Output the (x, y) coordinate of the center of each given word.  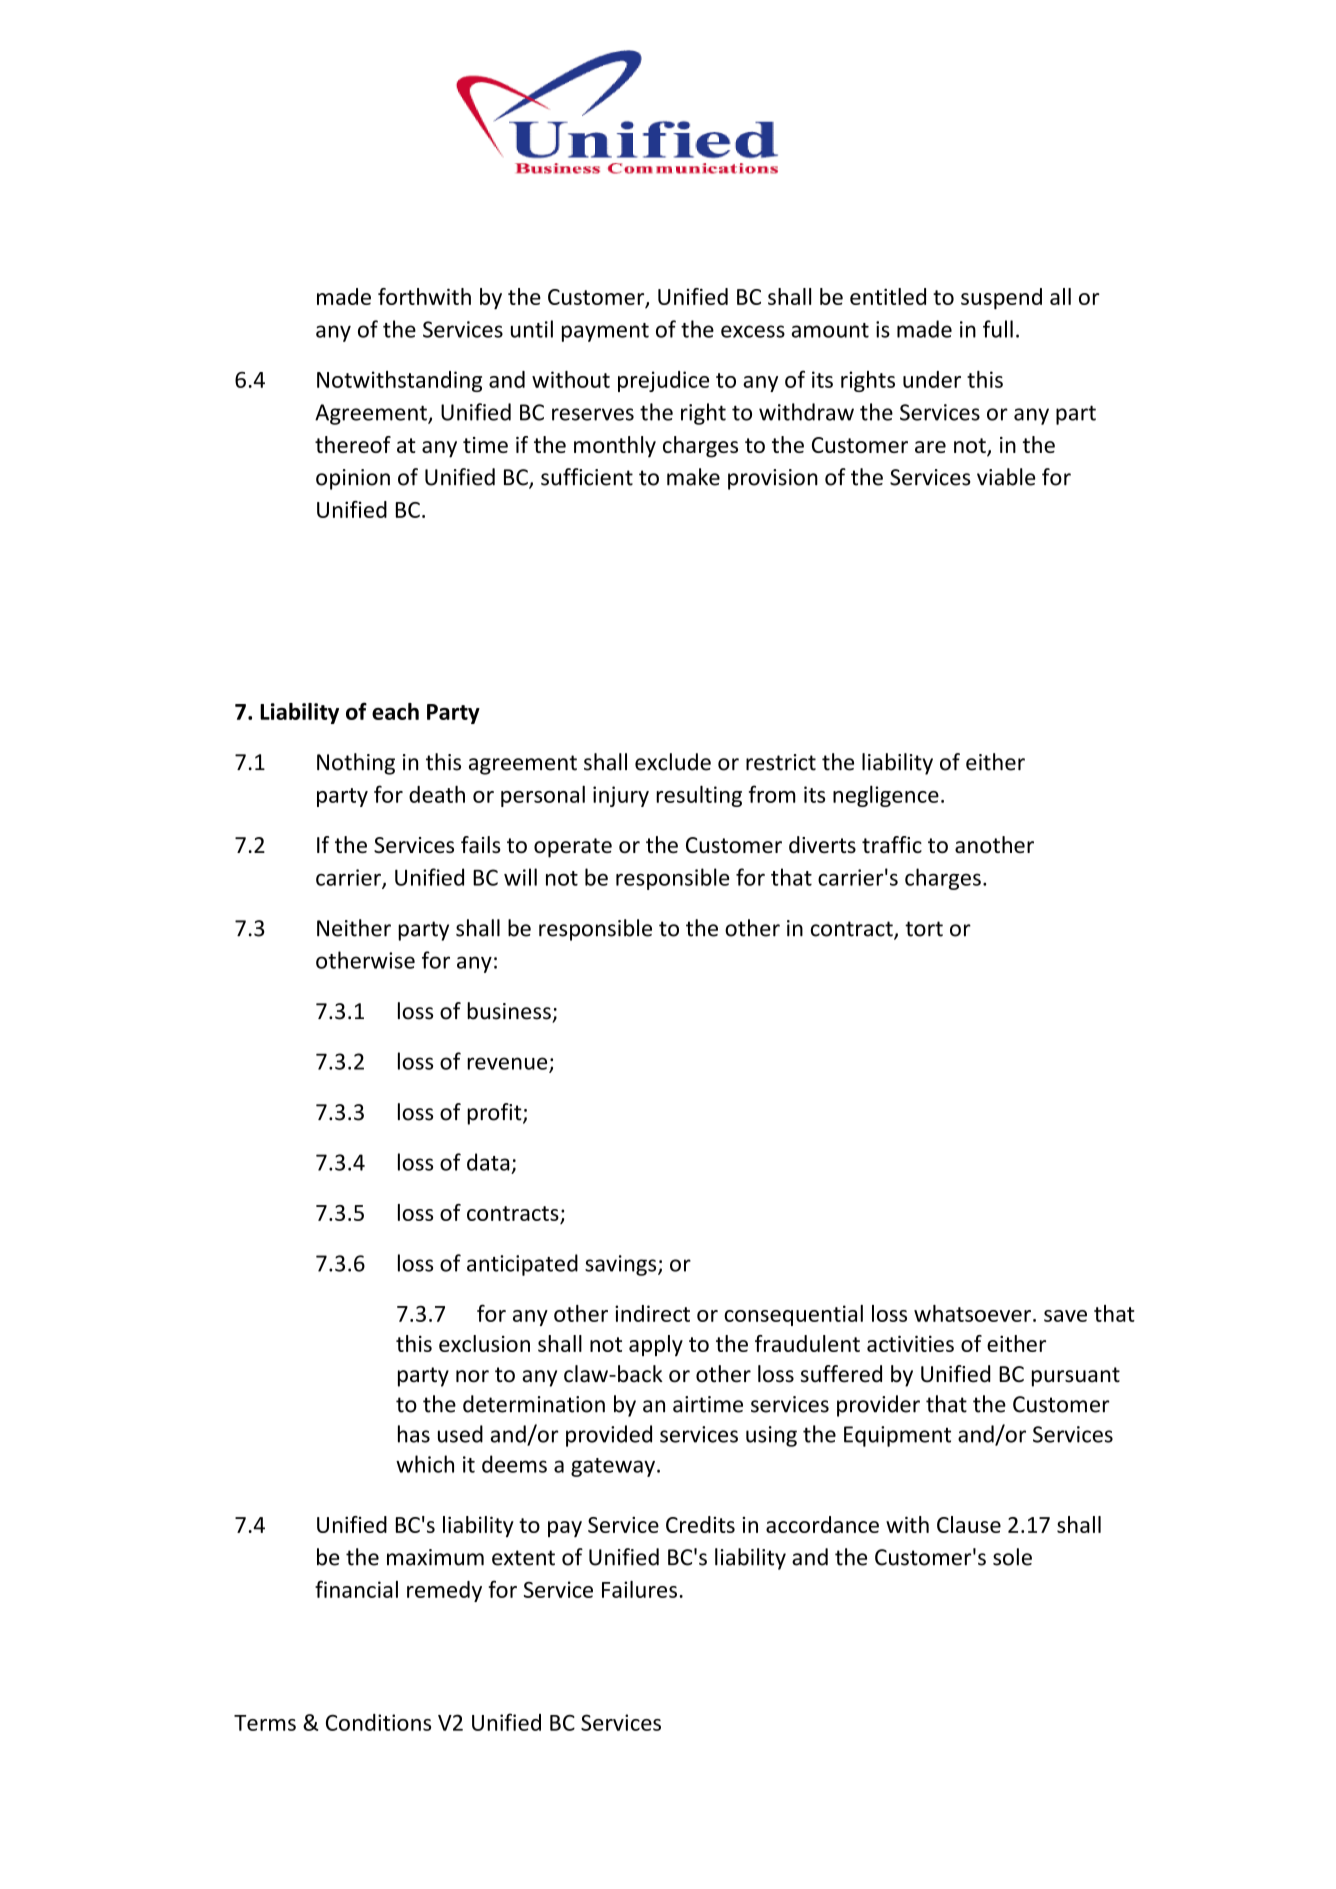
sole (1012, 1557)
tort (924, 929)
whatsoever (972, 1313)
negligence (886, 796)
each (395, 711)
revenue (508, 1064)
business (509, 1011)
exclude (673, 762)
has (414, 1434)
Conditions (378, 1722)
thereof (353, 444)
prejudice (663, 381)
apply (656, 1345)
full (998, 329)
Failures (639, 1589)
